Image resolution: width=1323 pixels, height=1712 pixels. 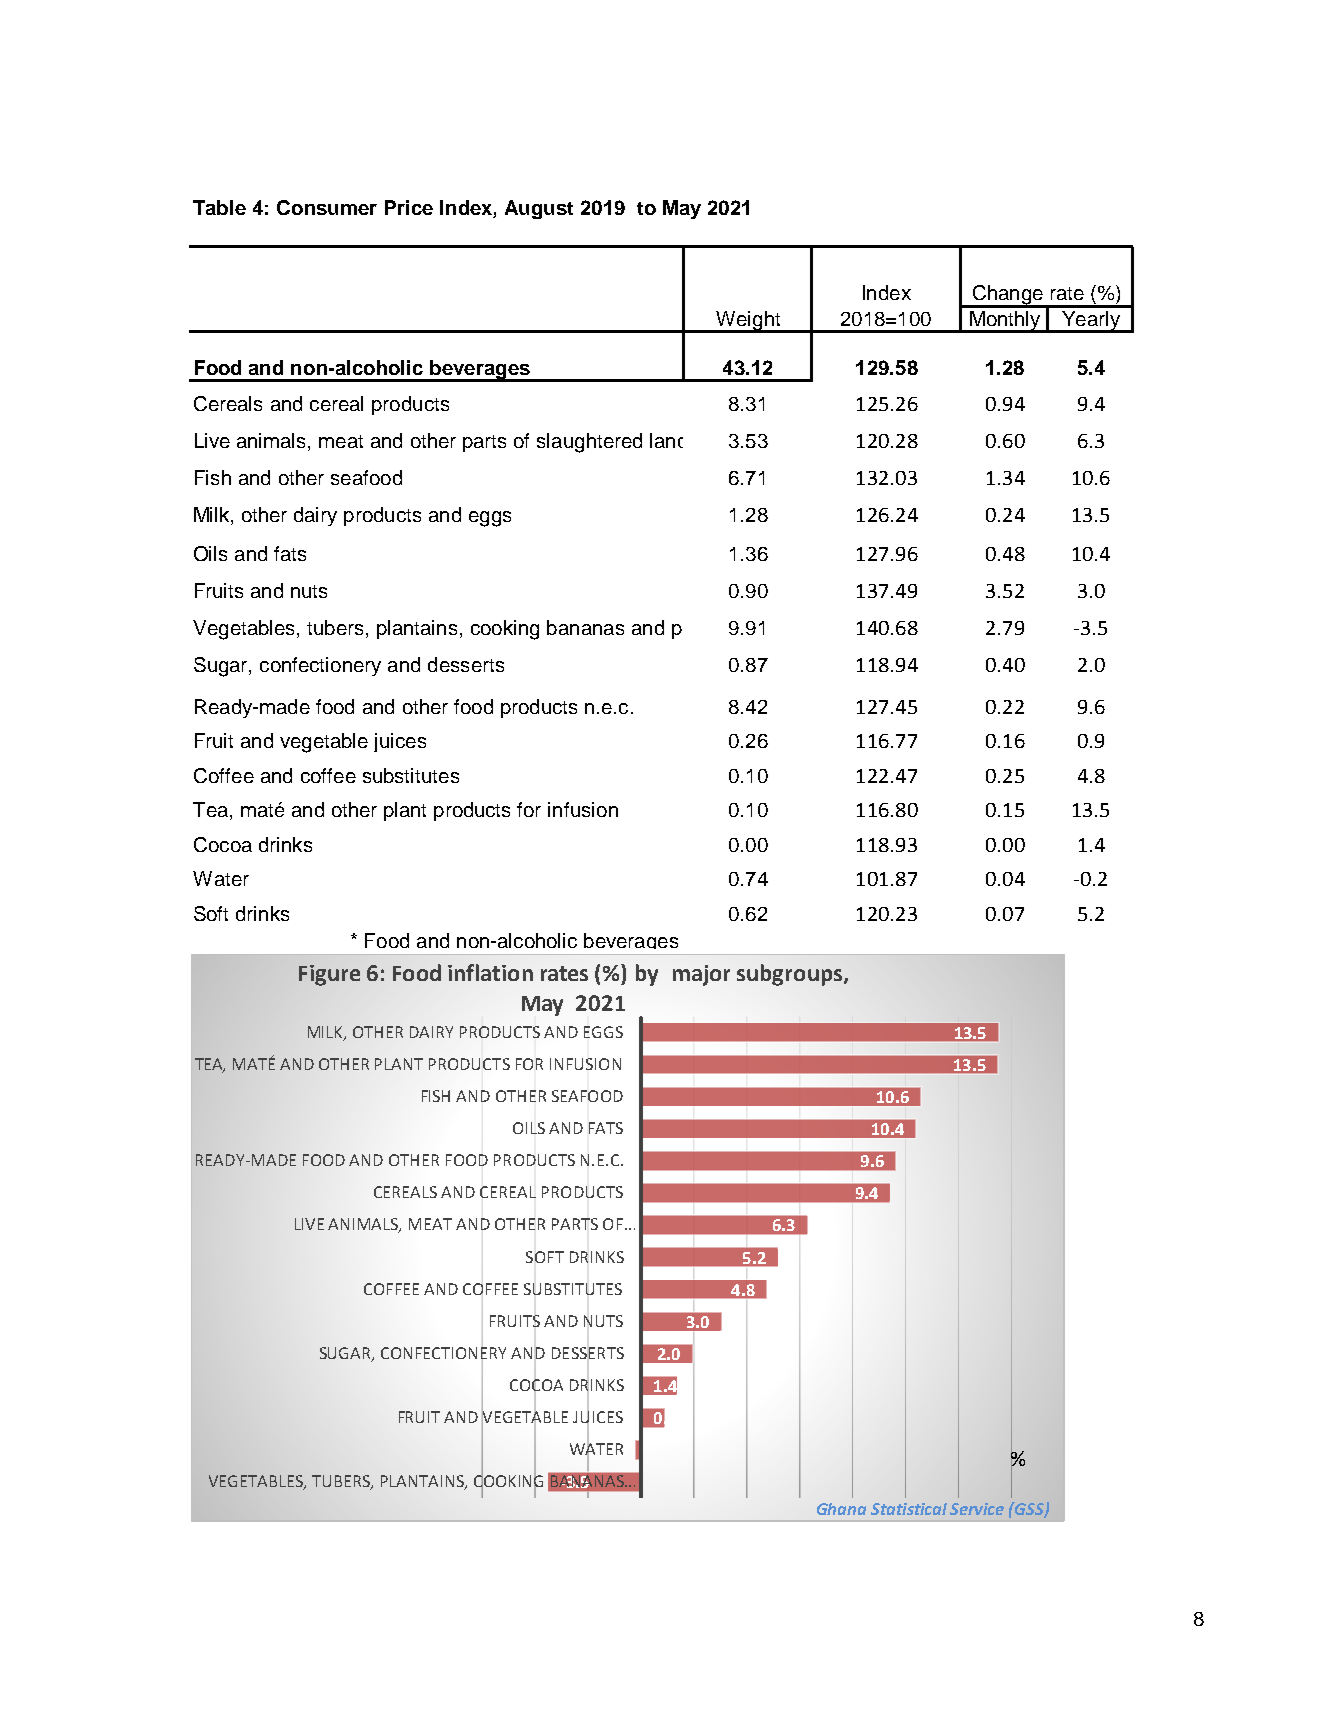 I want to click on Change, so click(x=1007, y=296).
